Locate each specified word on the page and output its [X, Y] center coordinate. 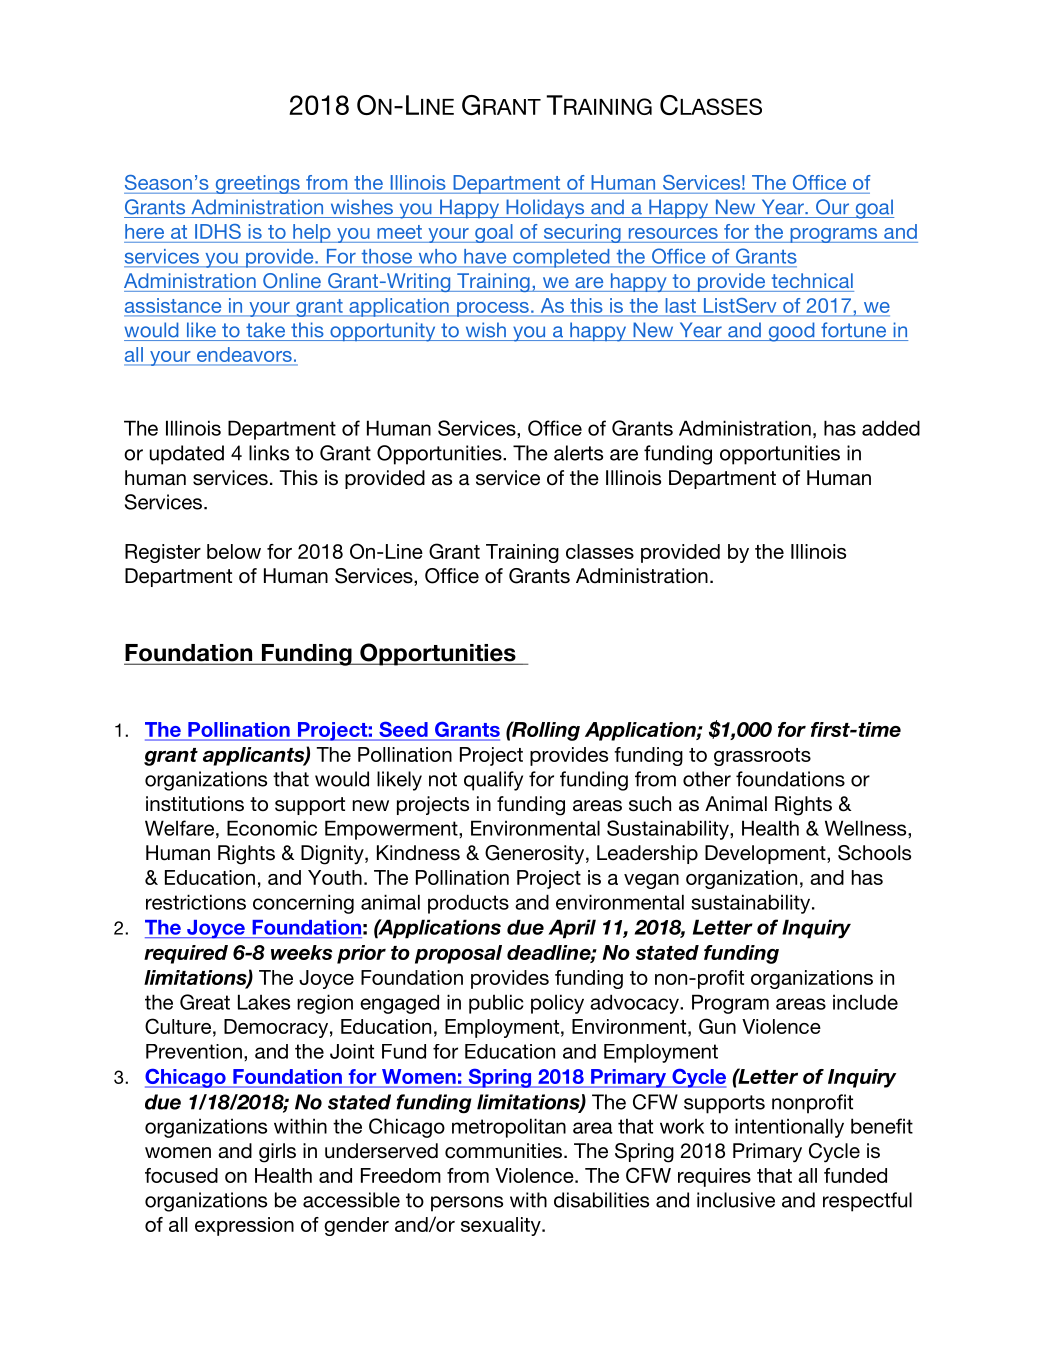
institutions [195, 804]
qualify [493, 781]
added [891, 428]
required [186, 954]
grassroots [762, 757]
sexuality [502, 1226]
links [269, 453]
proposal [458, 954]
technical [812, 280]
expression [244, 1226]
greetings [257, 184]
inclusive [736, 1200]
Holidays [545, 209]
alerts [578, 453]
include [865, 1002]
